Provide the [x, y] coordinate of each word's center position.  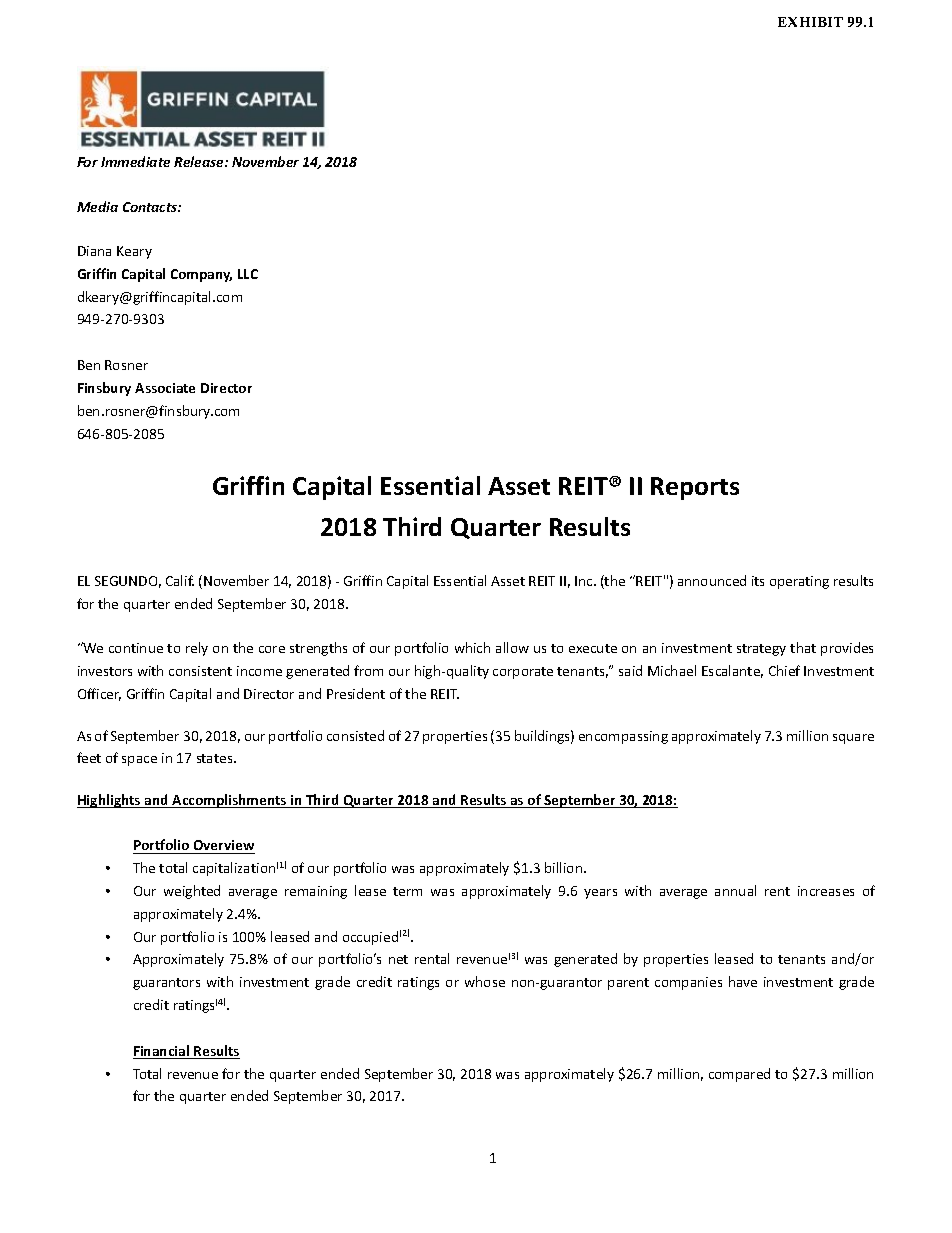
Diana [94, 251]
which [472, 647]
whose [485, 981]
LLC [248, 274]
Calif [180, 580]
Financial [162, 1052]
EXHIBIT [810, 22]
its [758, 581]
